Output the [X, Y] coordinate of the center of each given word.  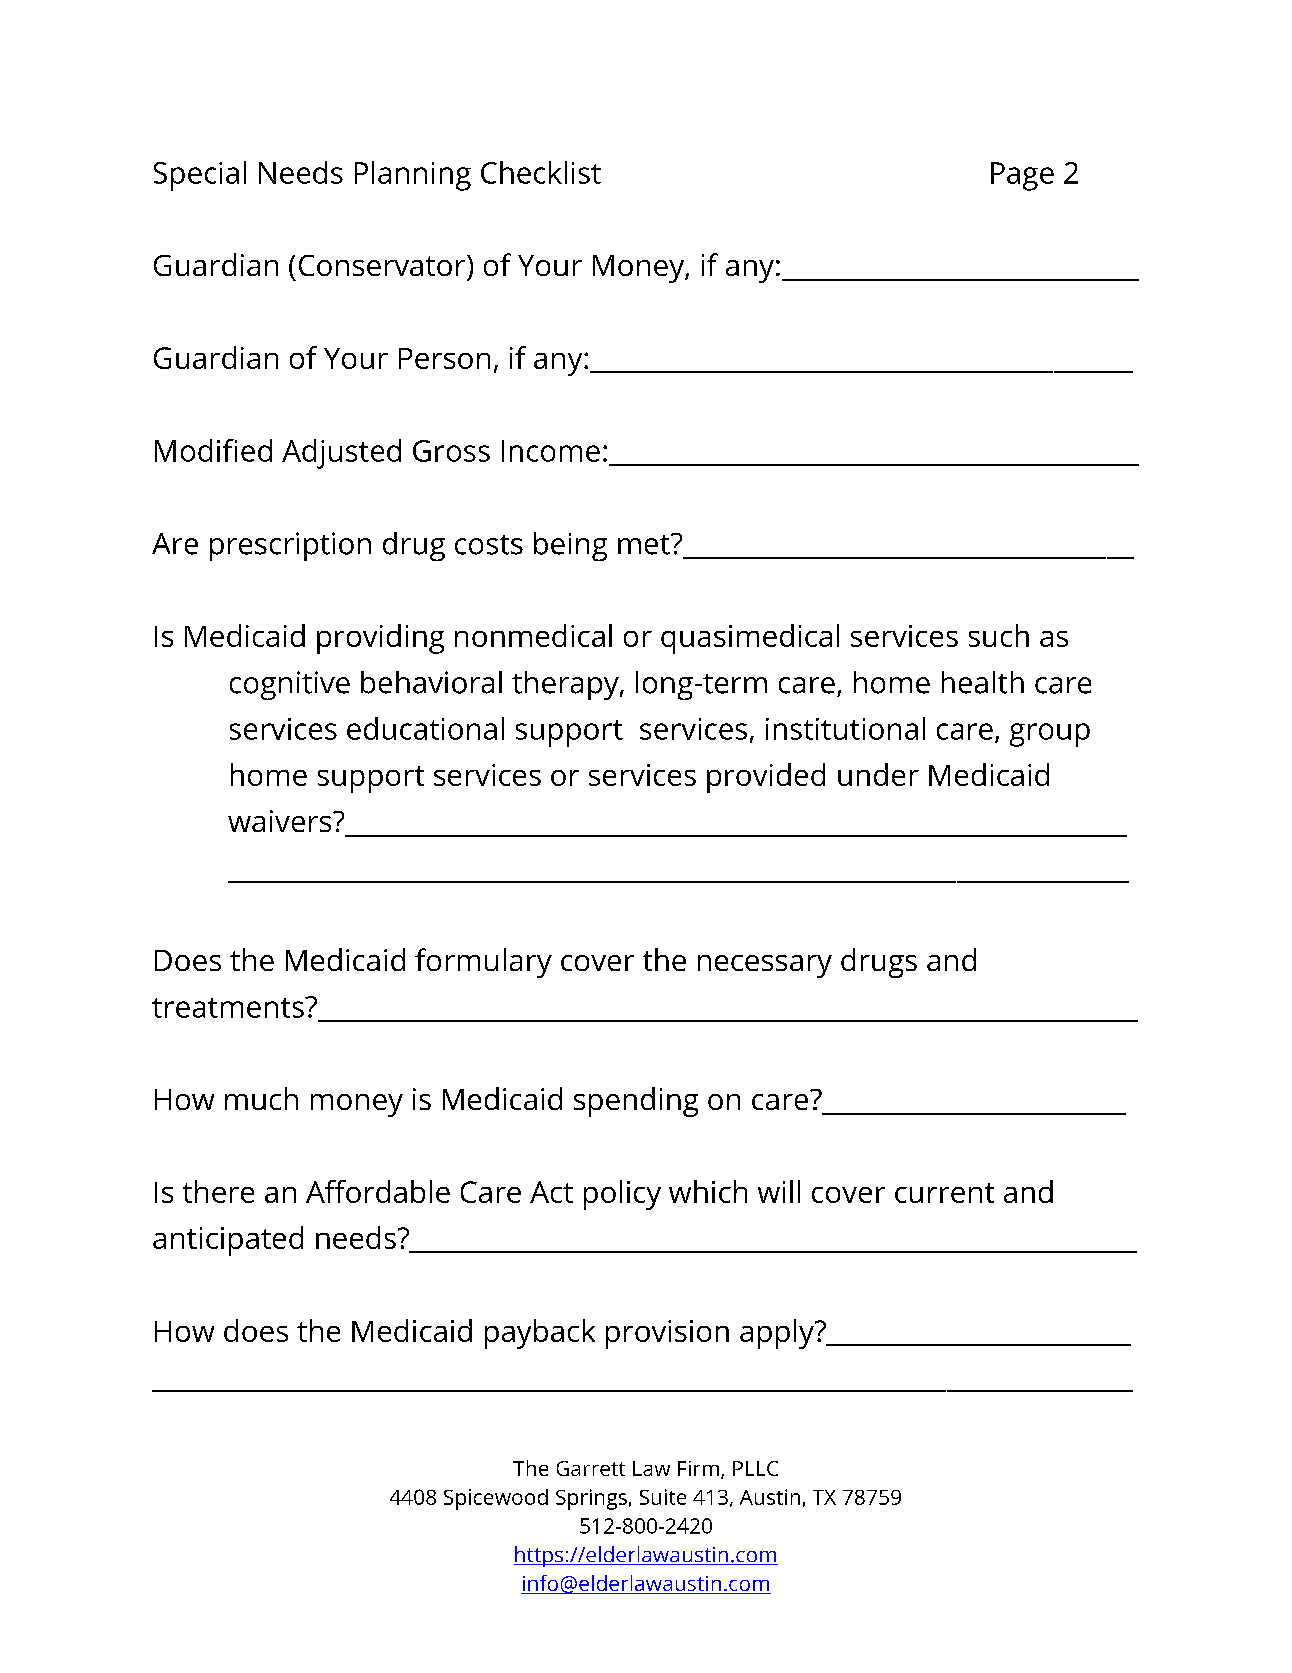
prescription [290, 546]
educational [425, 728]
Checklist [541, 172]
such [999, 635]
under [878, 774]
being [570, 546]
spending [636, 1102]
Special [200, 176]
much [261, 1098]
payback [540, 1334]
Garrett [591, 1468]
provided [766, 778]
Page [1022, 176]
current [944, 1193]
